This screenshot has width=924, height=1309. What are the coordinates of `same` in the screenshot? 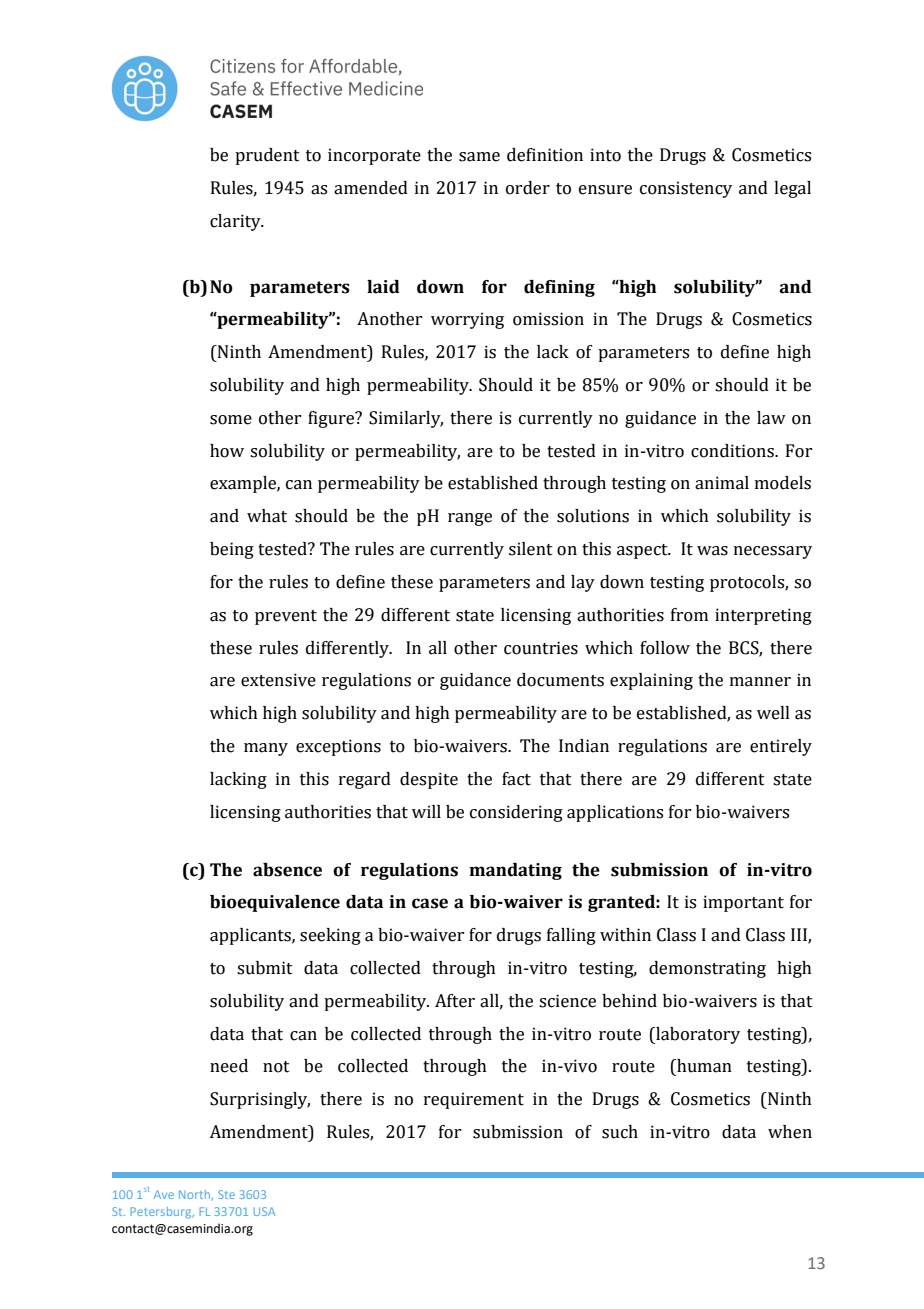 It's located at (479, 157).
